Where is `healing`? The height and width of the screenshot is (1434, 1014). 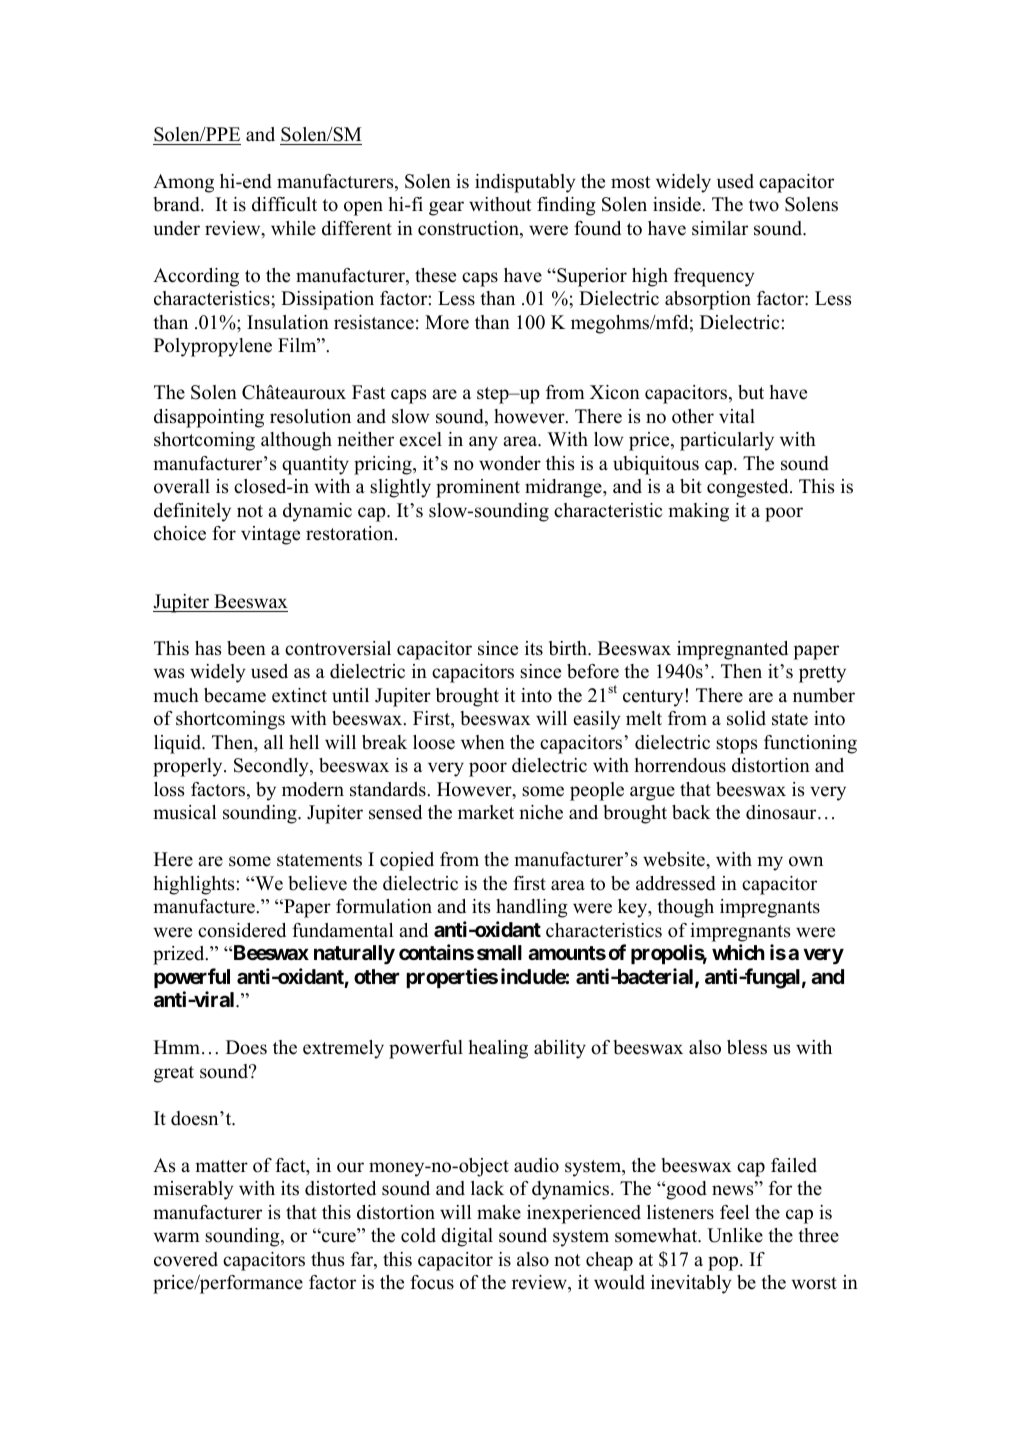
healing is located at coordinates (498, 1049).
